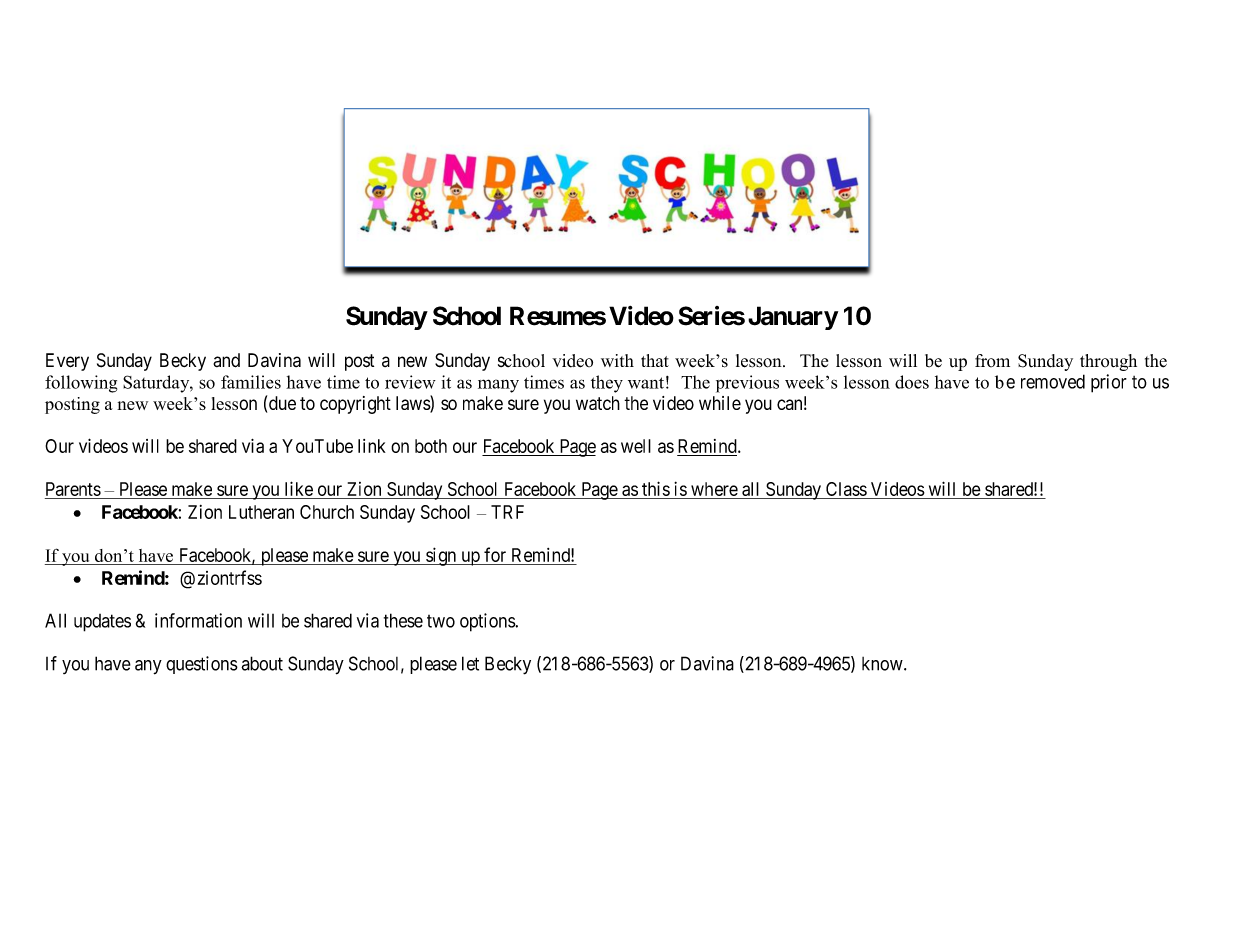 This page has width=1233, height=952. I want to click on questions, so click(202, 665).
